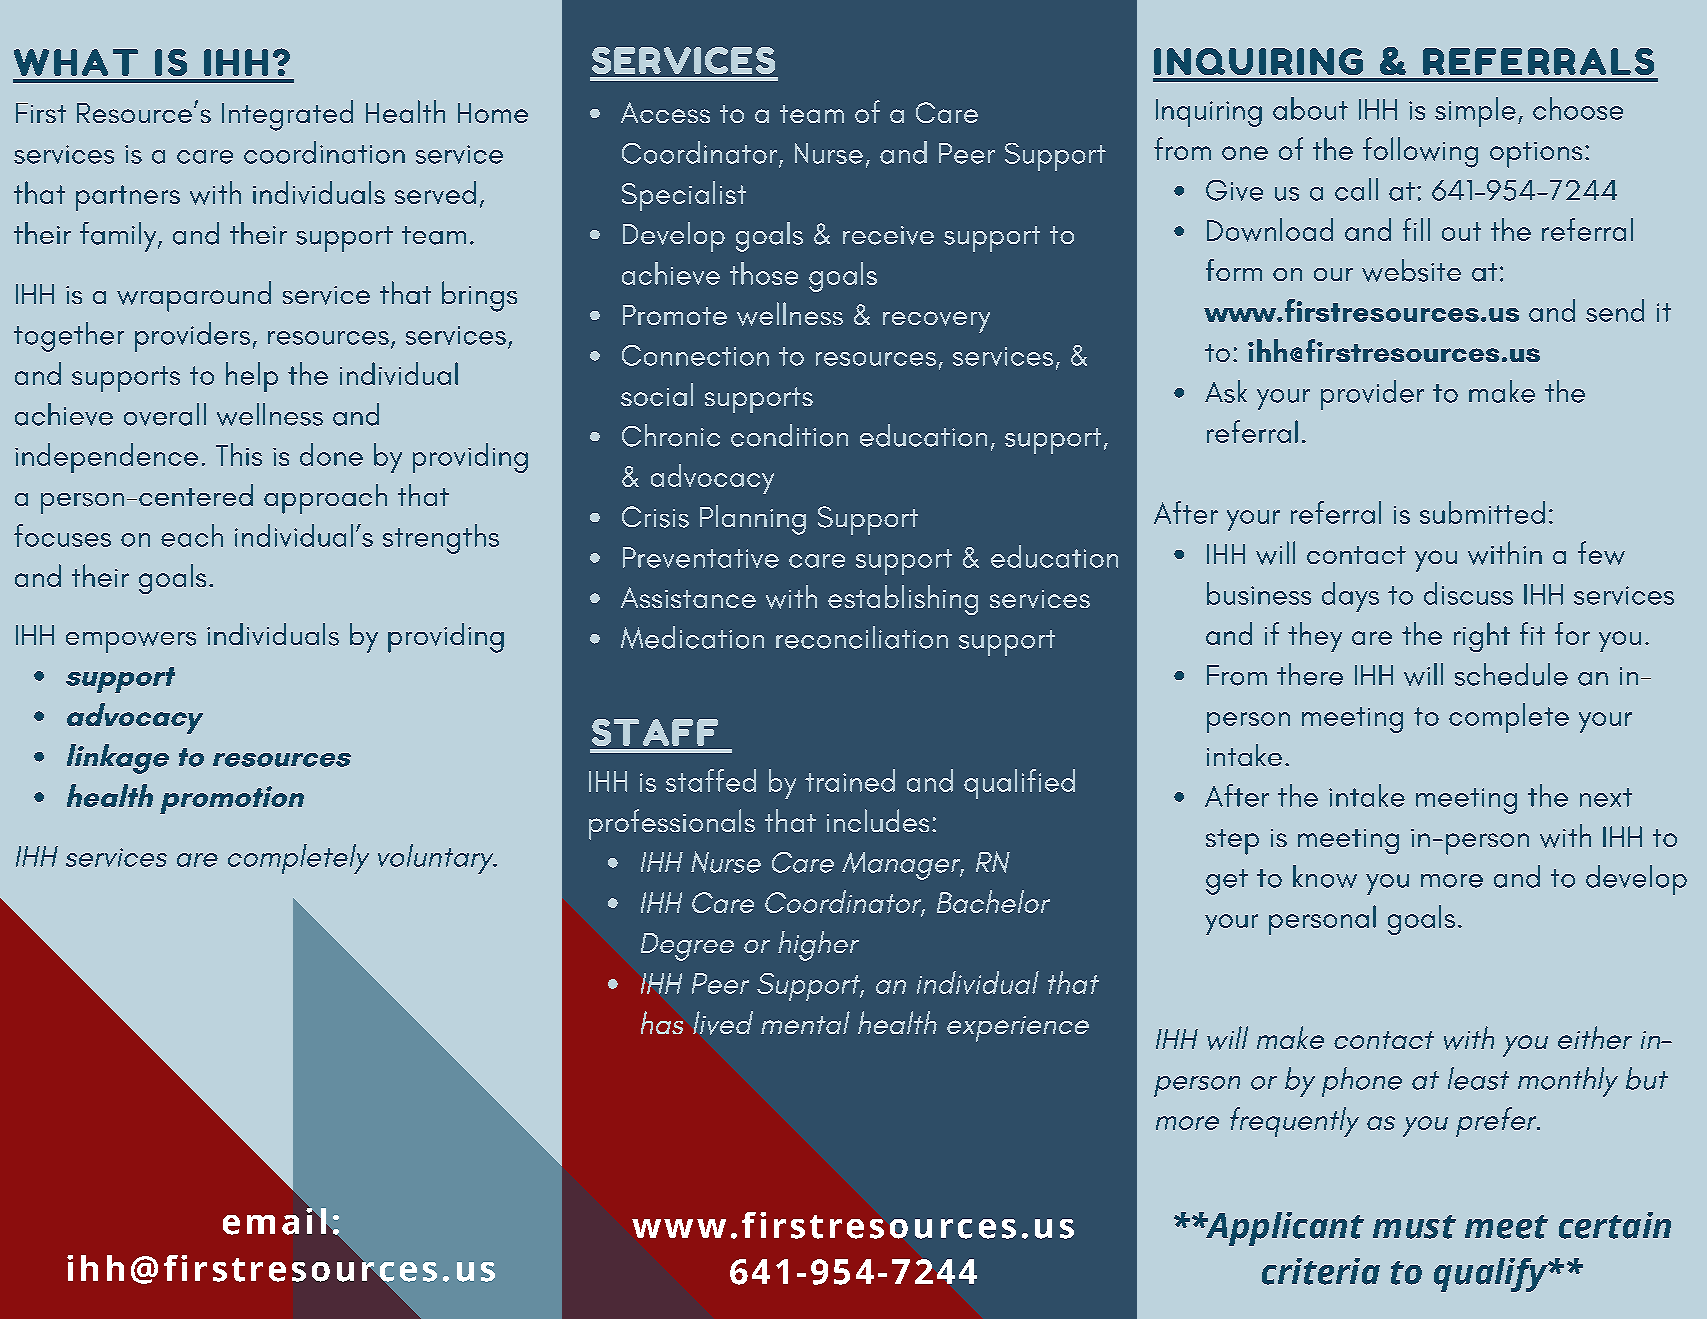 This screenshot has width=1707, height=1319. I want to click on Manager, so click(902, 866).
